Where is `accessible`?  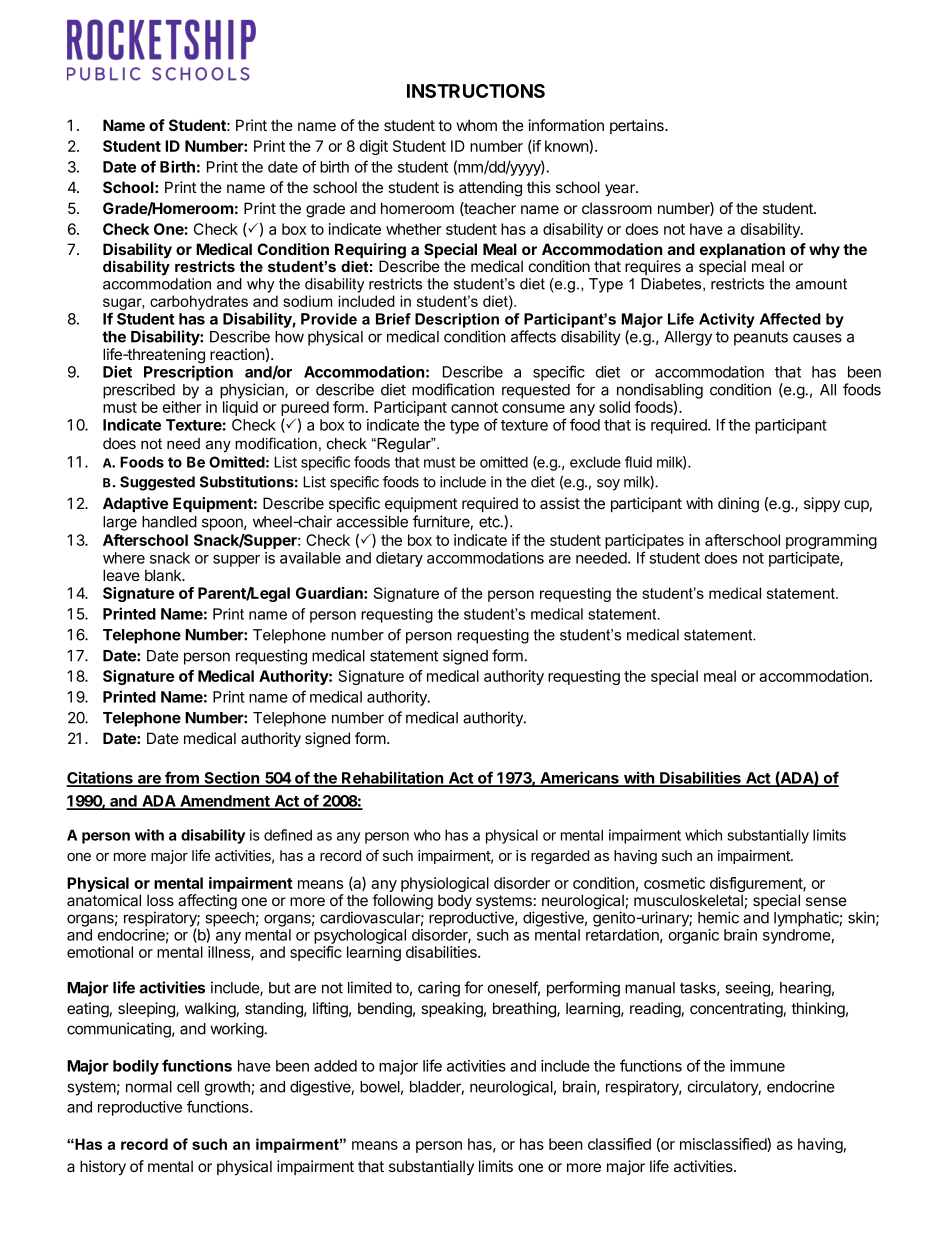 accessible is located at coordinates (372, 521).
